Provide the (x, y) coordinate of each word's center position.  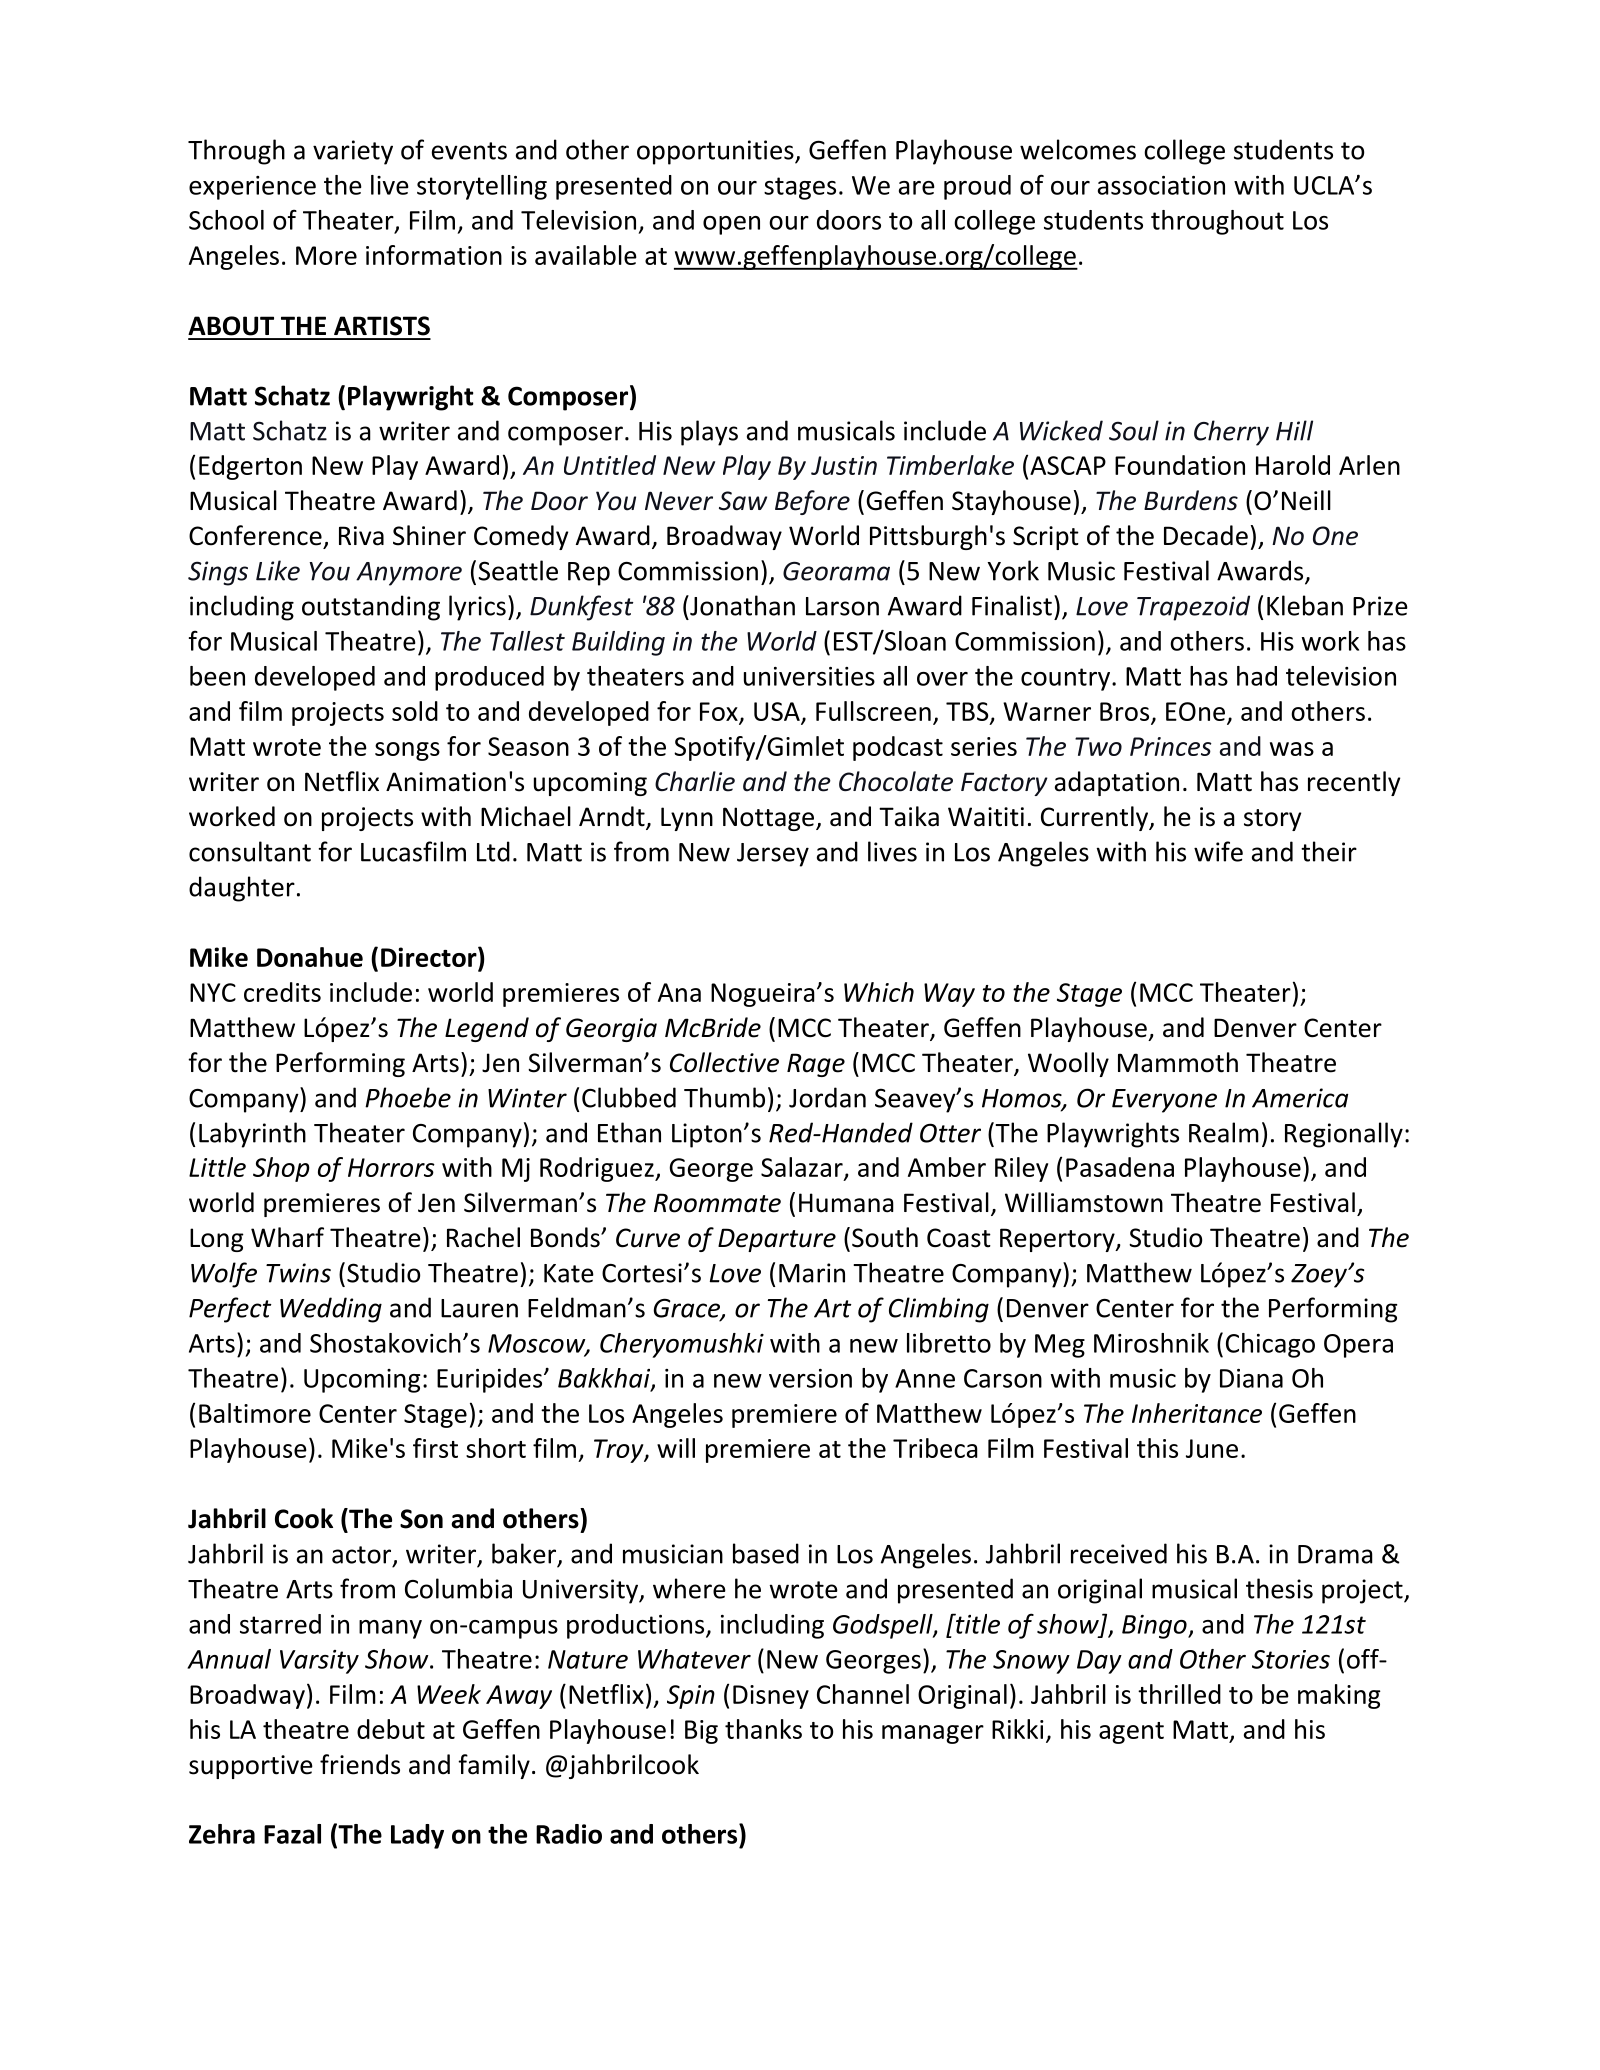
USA (777, 711)
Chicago (1270, 1345)
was (1292, 749)
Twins (298, 1273)
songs (407, 751)
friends (360, 1764)
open (731, 225)
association (1161, 185)
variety (353, 152)
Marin (812, 1273)
